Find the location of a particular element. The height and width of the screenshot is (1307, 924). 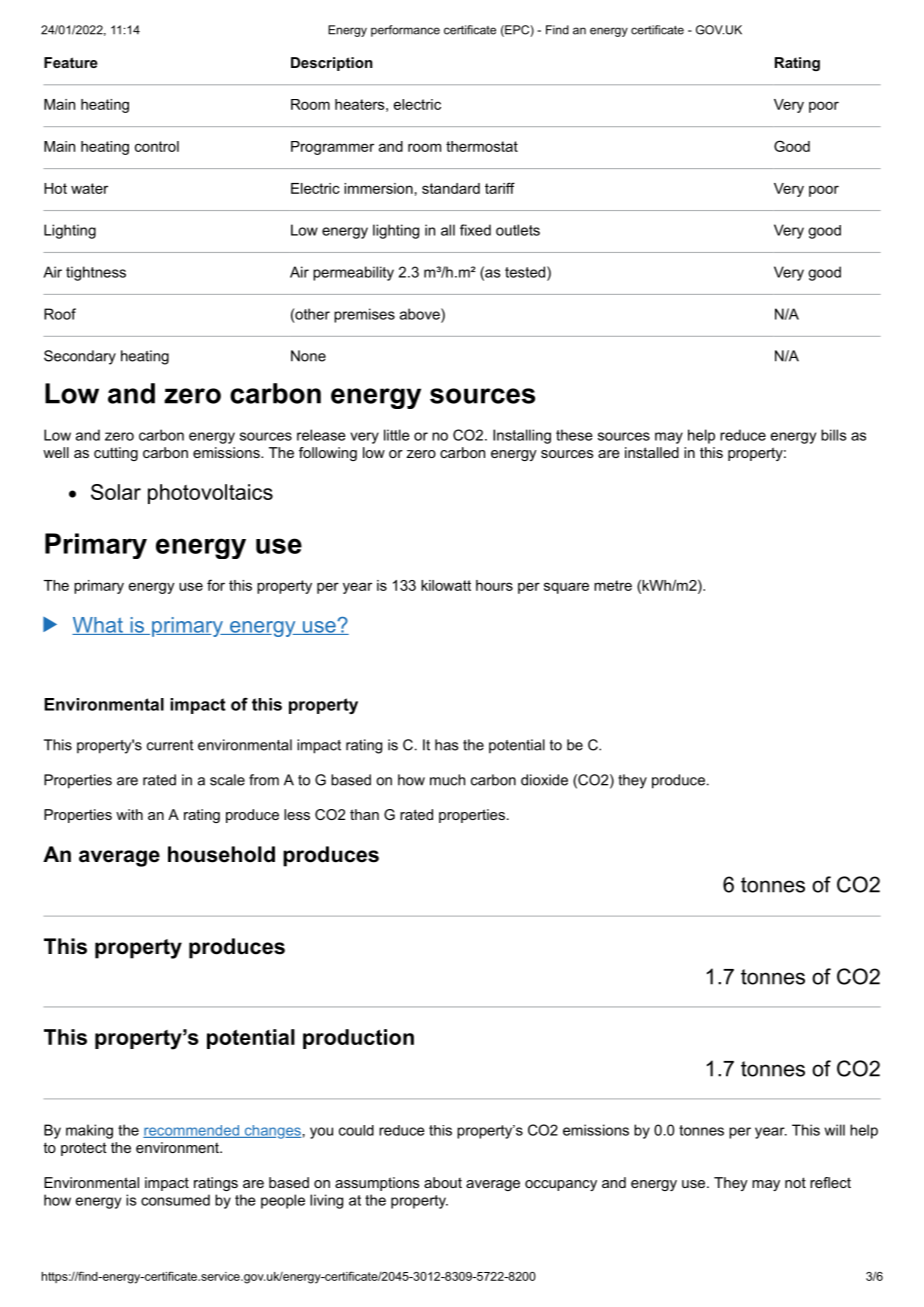

thermostat is located at coordinates (482, 146).
